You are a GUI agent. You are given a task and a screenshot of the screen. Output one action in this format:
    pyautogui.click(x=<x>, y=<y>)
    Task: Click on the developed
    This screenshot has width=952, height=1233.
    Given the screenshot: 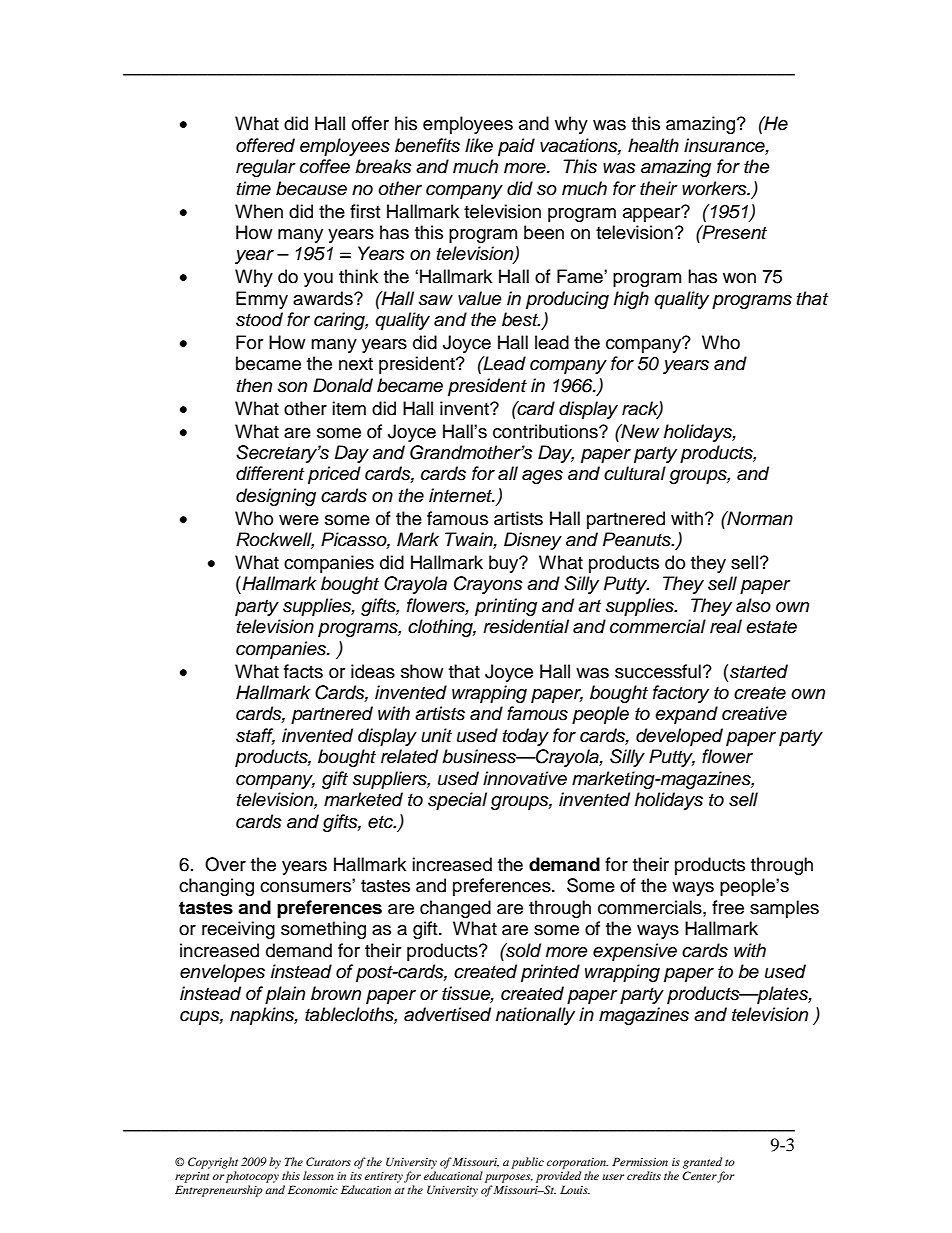 What is the action you would take?
    pyautogui.click(x=679, y=737)
